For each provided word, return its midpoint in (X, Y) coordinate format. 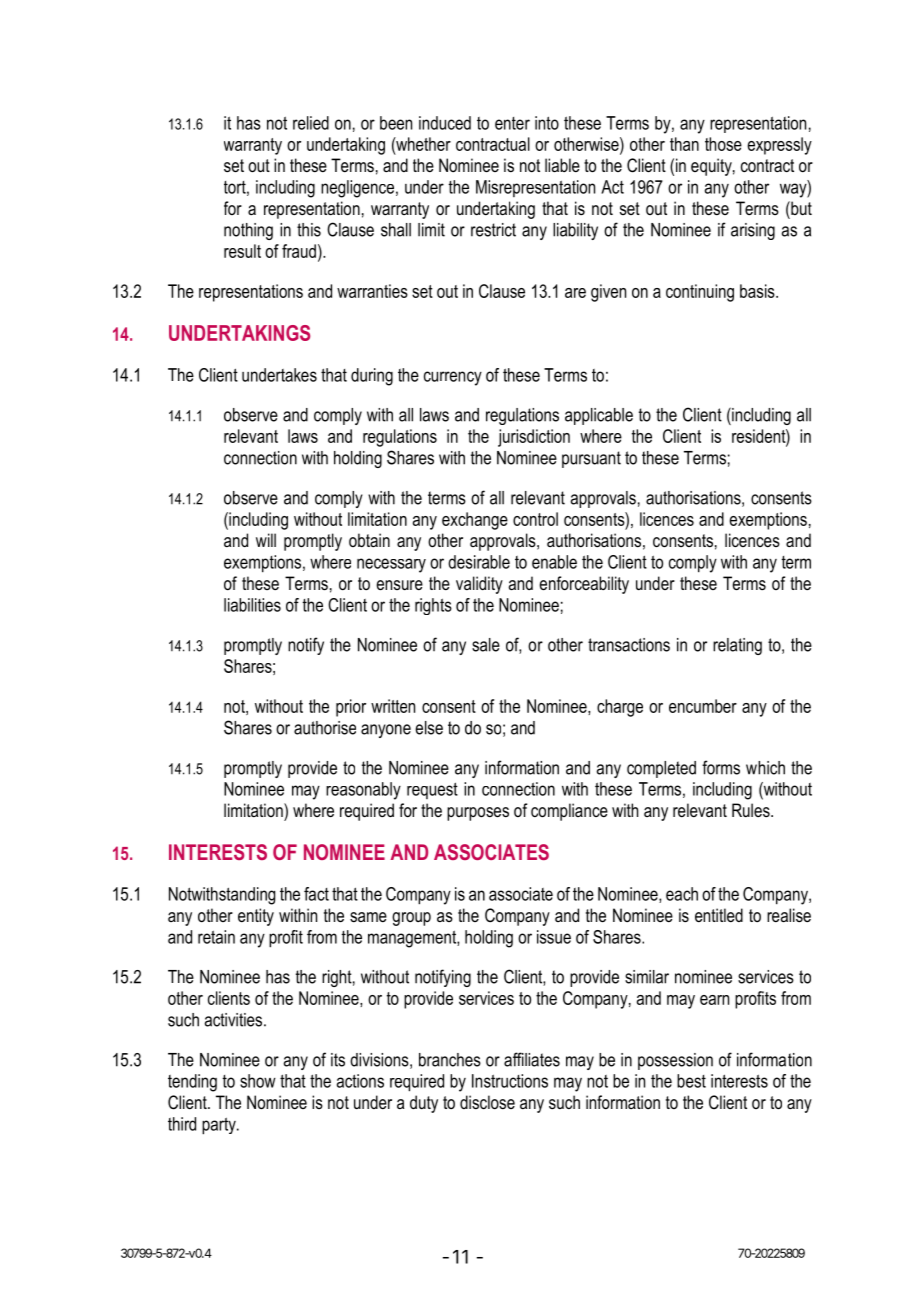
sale (486, 645)
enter (512, 123)
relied (311, 123)
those (723, 144)
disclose (487, 1102)
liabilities (252, 605)
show (258, 1081)
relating (737, 646)
